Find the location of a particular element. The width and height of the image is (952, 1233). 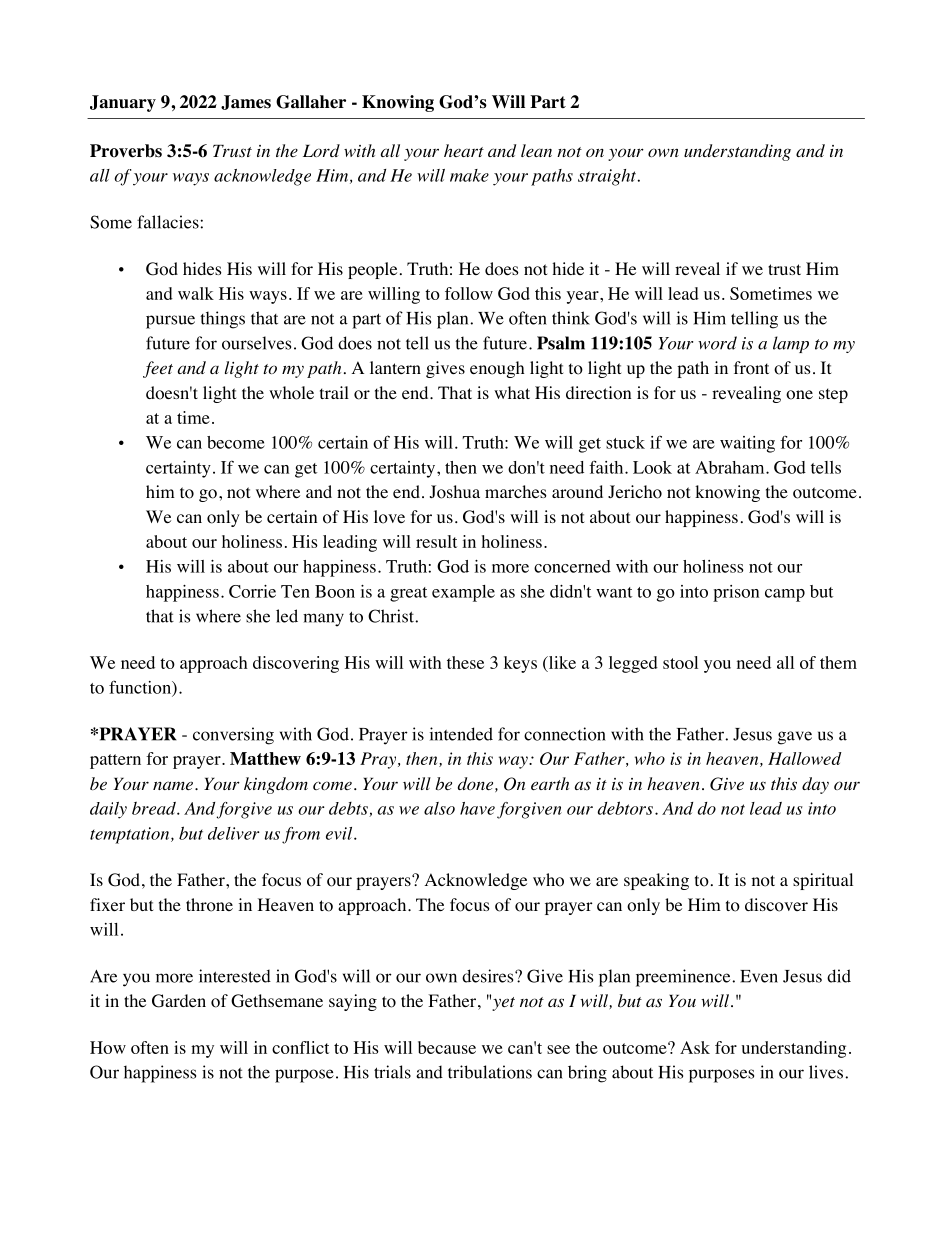

heart is located at coordinates (464, 150).
